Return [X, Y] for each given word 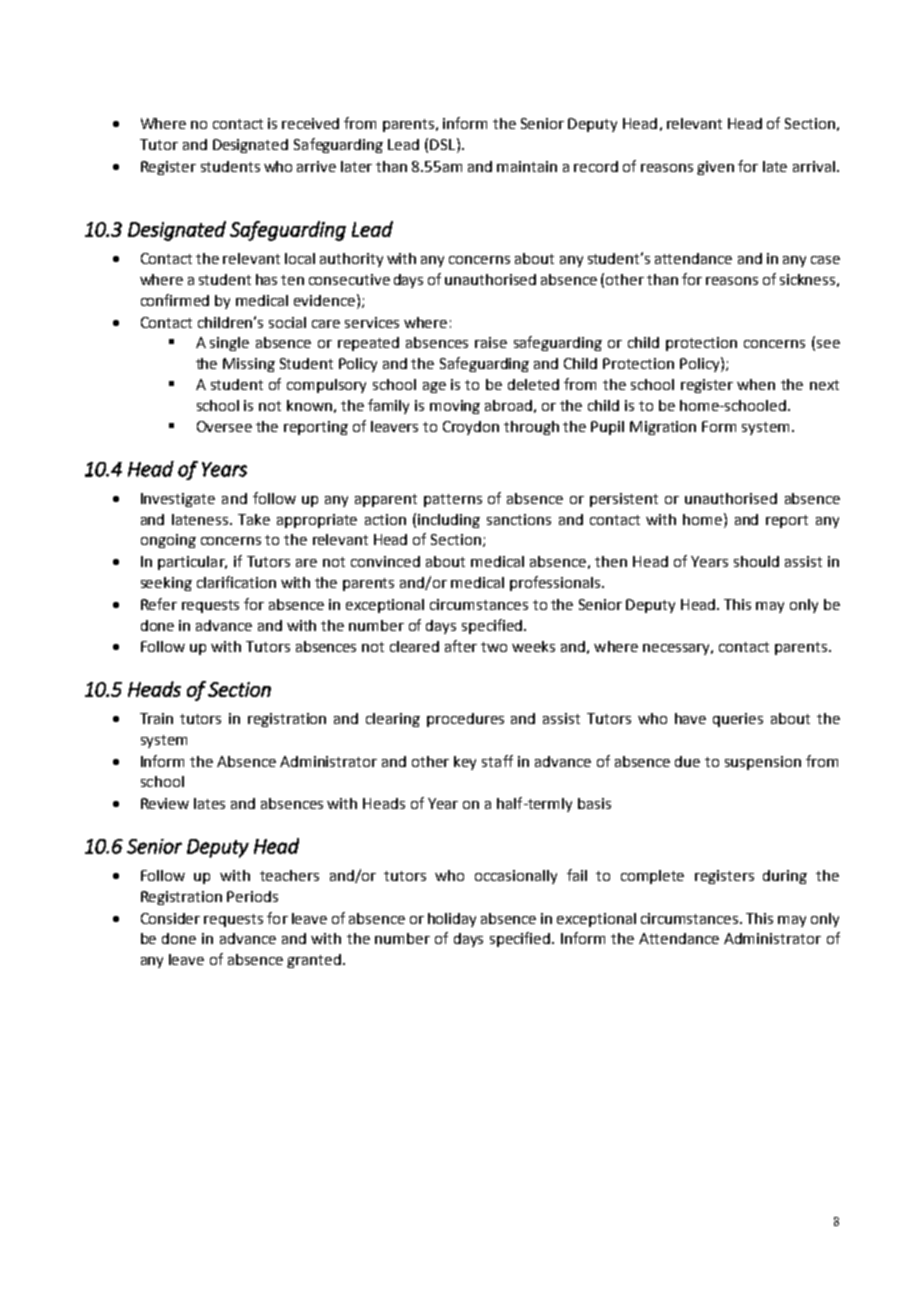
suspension [763, 763]
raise [491, 342]
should [756, 561]
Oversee [224, 426]
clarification [236, 582]
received [310, 123]
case [825, 260]
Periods [252, 896]
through [531, 428]
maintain [527, 166]
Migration [663, 428]
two [494, 647]
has [266, 279]
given [715, 168]
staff [497, 761]
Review [165, 803]
